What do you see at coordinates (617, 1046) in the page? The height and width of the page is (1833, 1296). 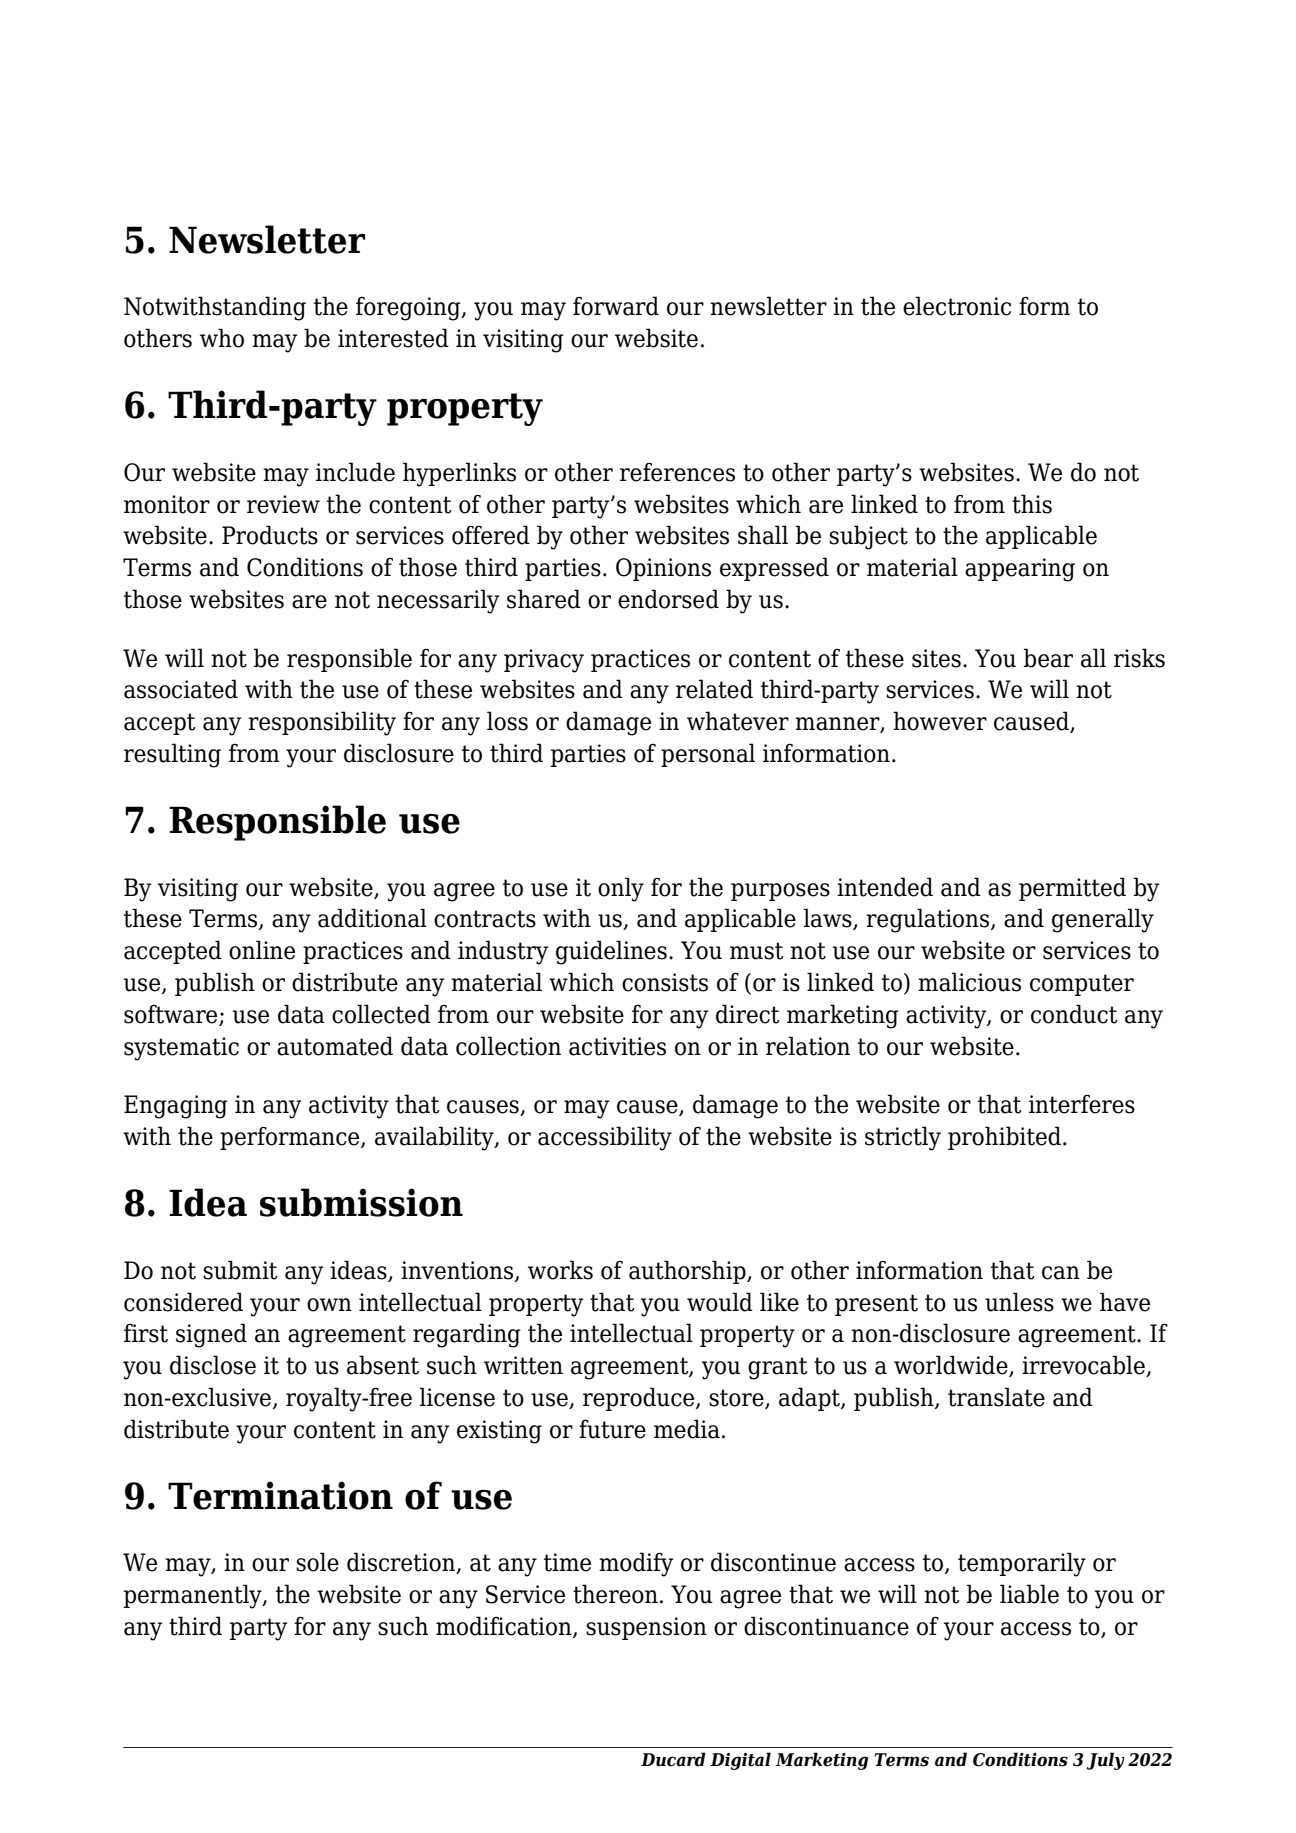 I see `activities` at bounding box center [617, 1046].
